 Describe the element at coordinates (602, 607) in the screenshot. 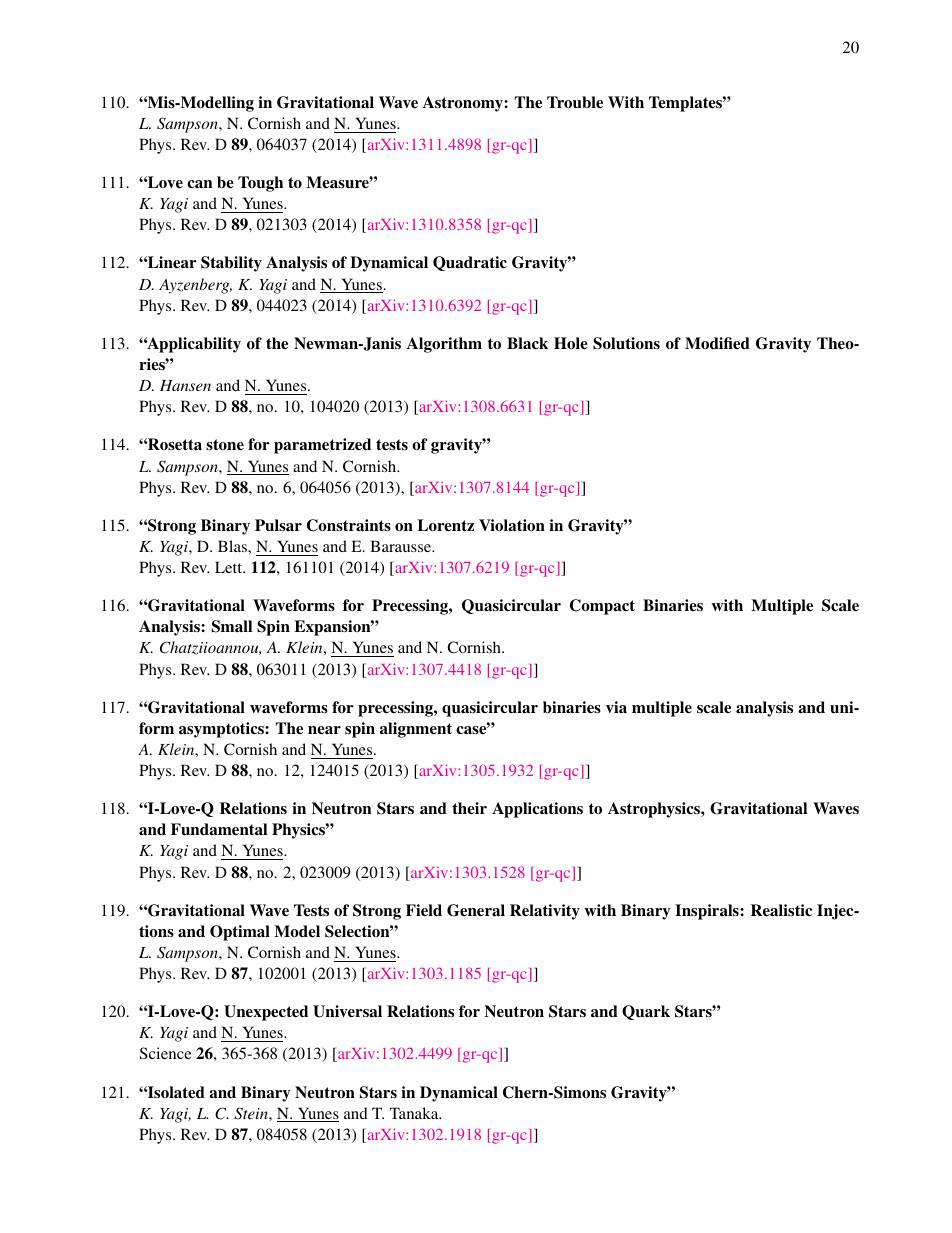

I see `Compact` at that location.
